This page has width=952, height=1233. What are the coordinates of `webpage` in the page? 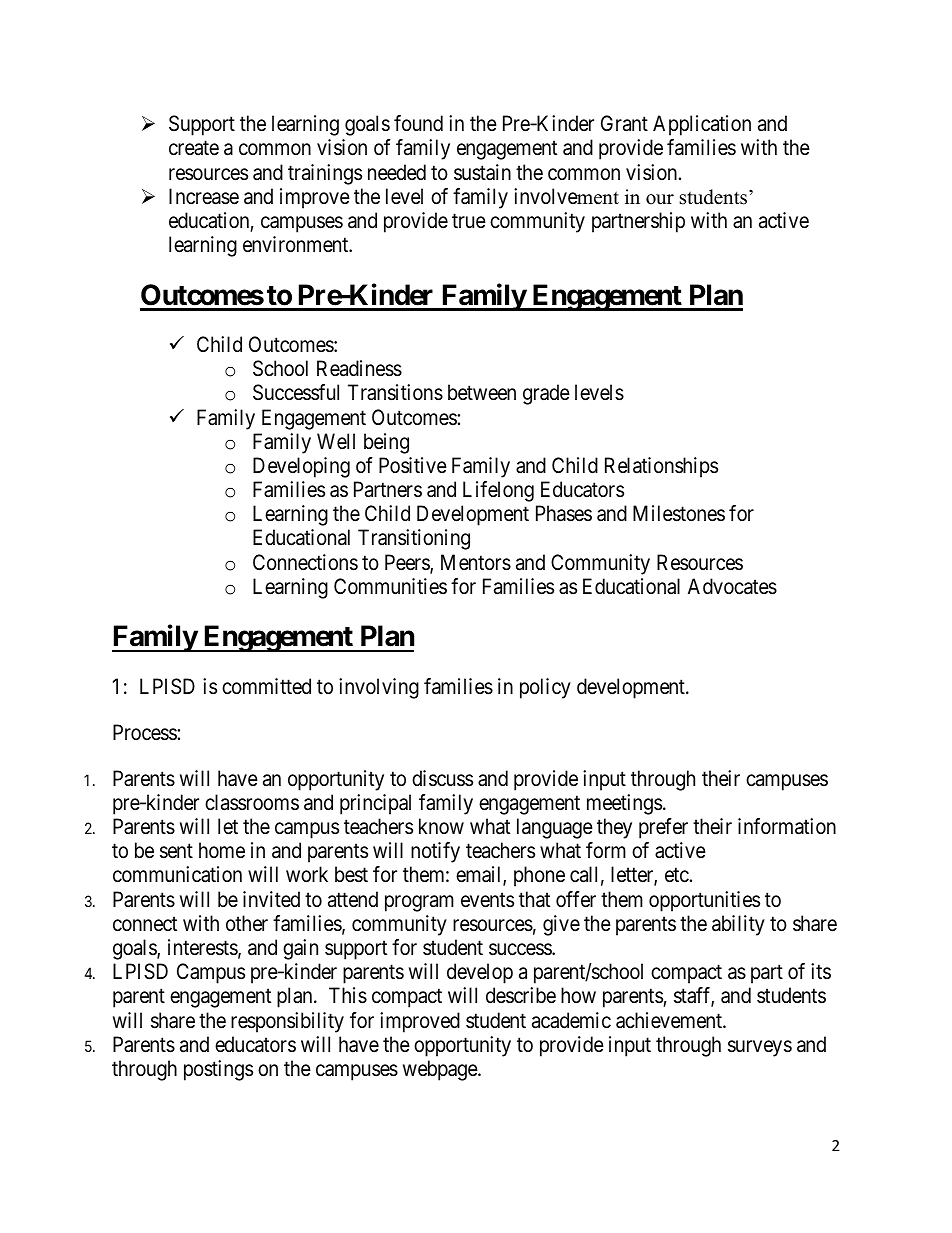 It's located at (441, 1070).
